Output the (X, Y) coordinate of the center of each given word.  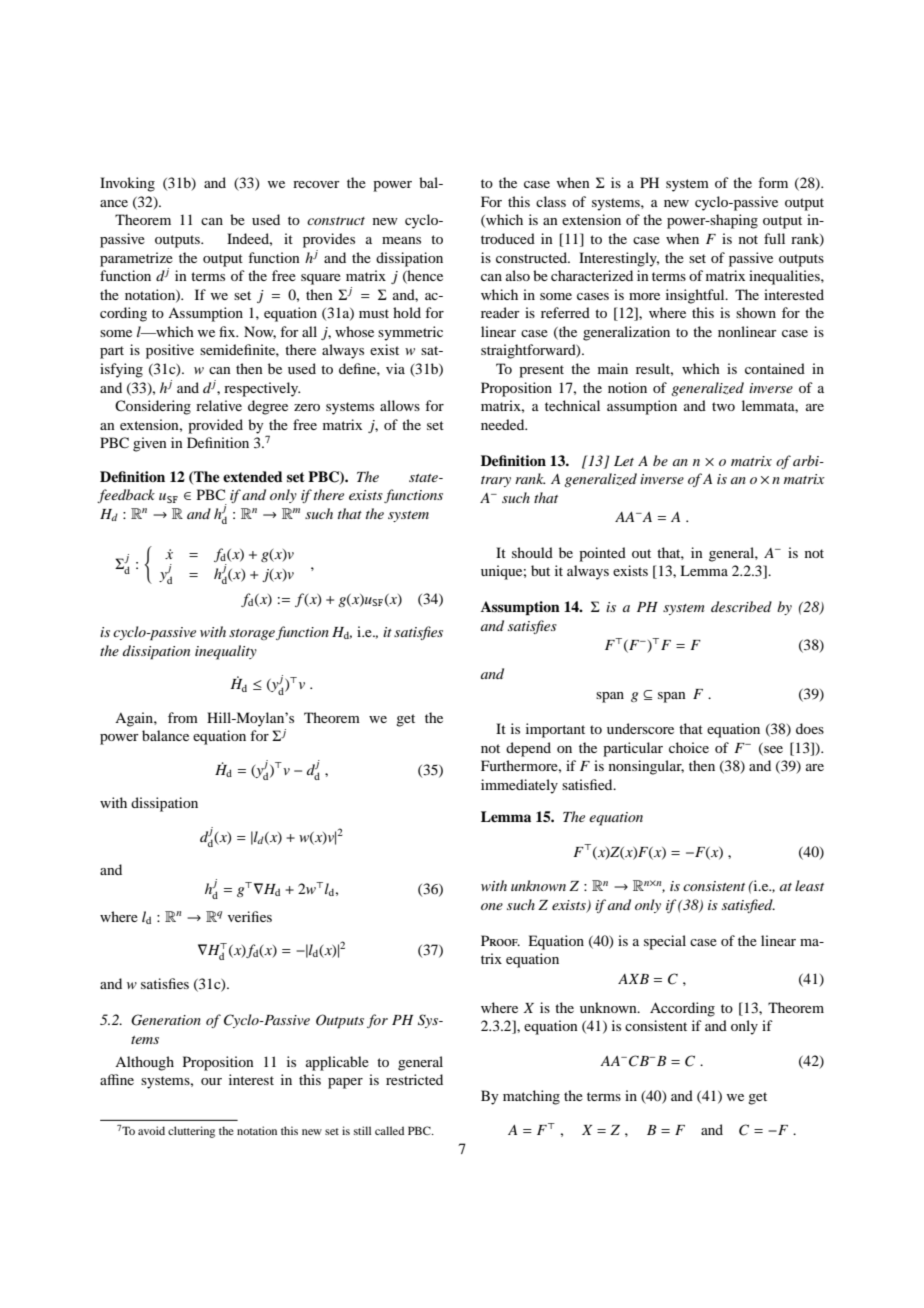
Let (624, 461)
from (183, 717)
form (773, 182)
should (532, 552)
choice (689, 747)
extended (253, 476)
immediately (519, 786)
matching (531, 1097)
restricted (414, 1079)
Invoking (127, 184)
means (401, 240)
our (211, 1081)
